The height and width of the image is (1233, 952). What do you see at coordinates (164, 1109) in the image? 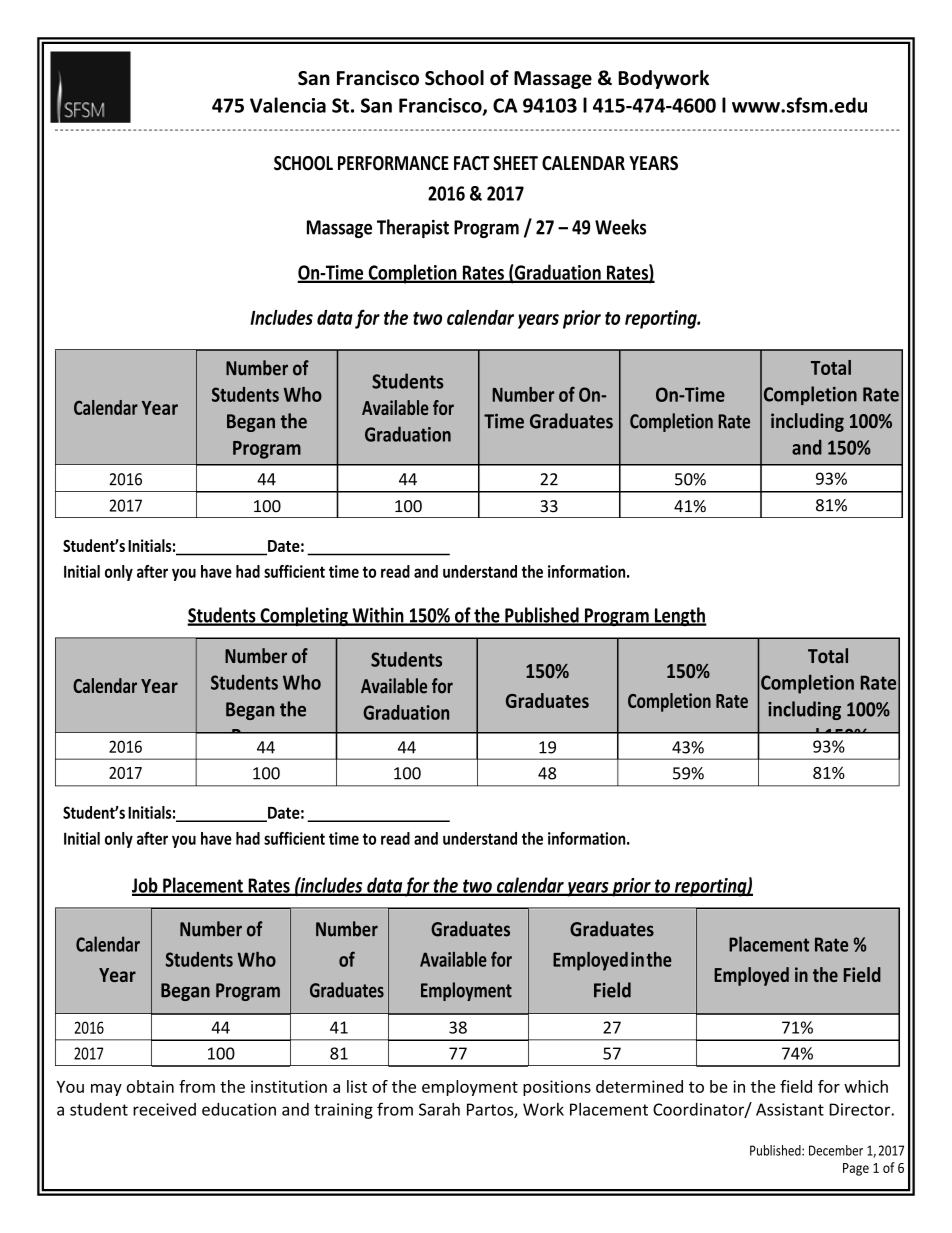
I see `received` at bounding box center [164, 1109].
